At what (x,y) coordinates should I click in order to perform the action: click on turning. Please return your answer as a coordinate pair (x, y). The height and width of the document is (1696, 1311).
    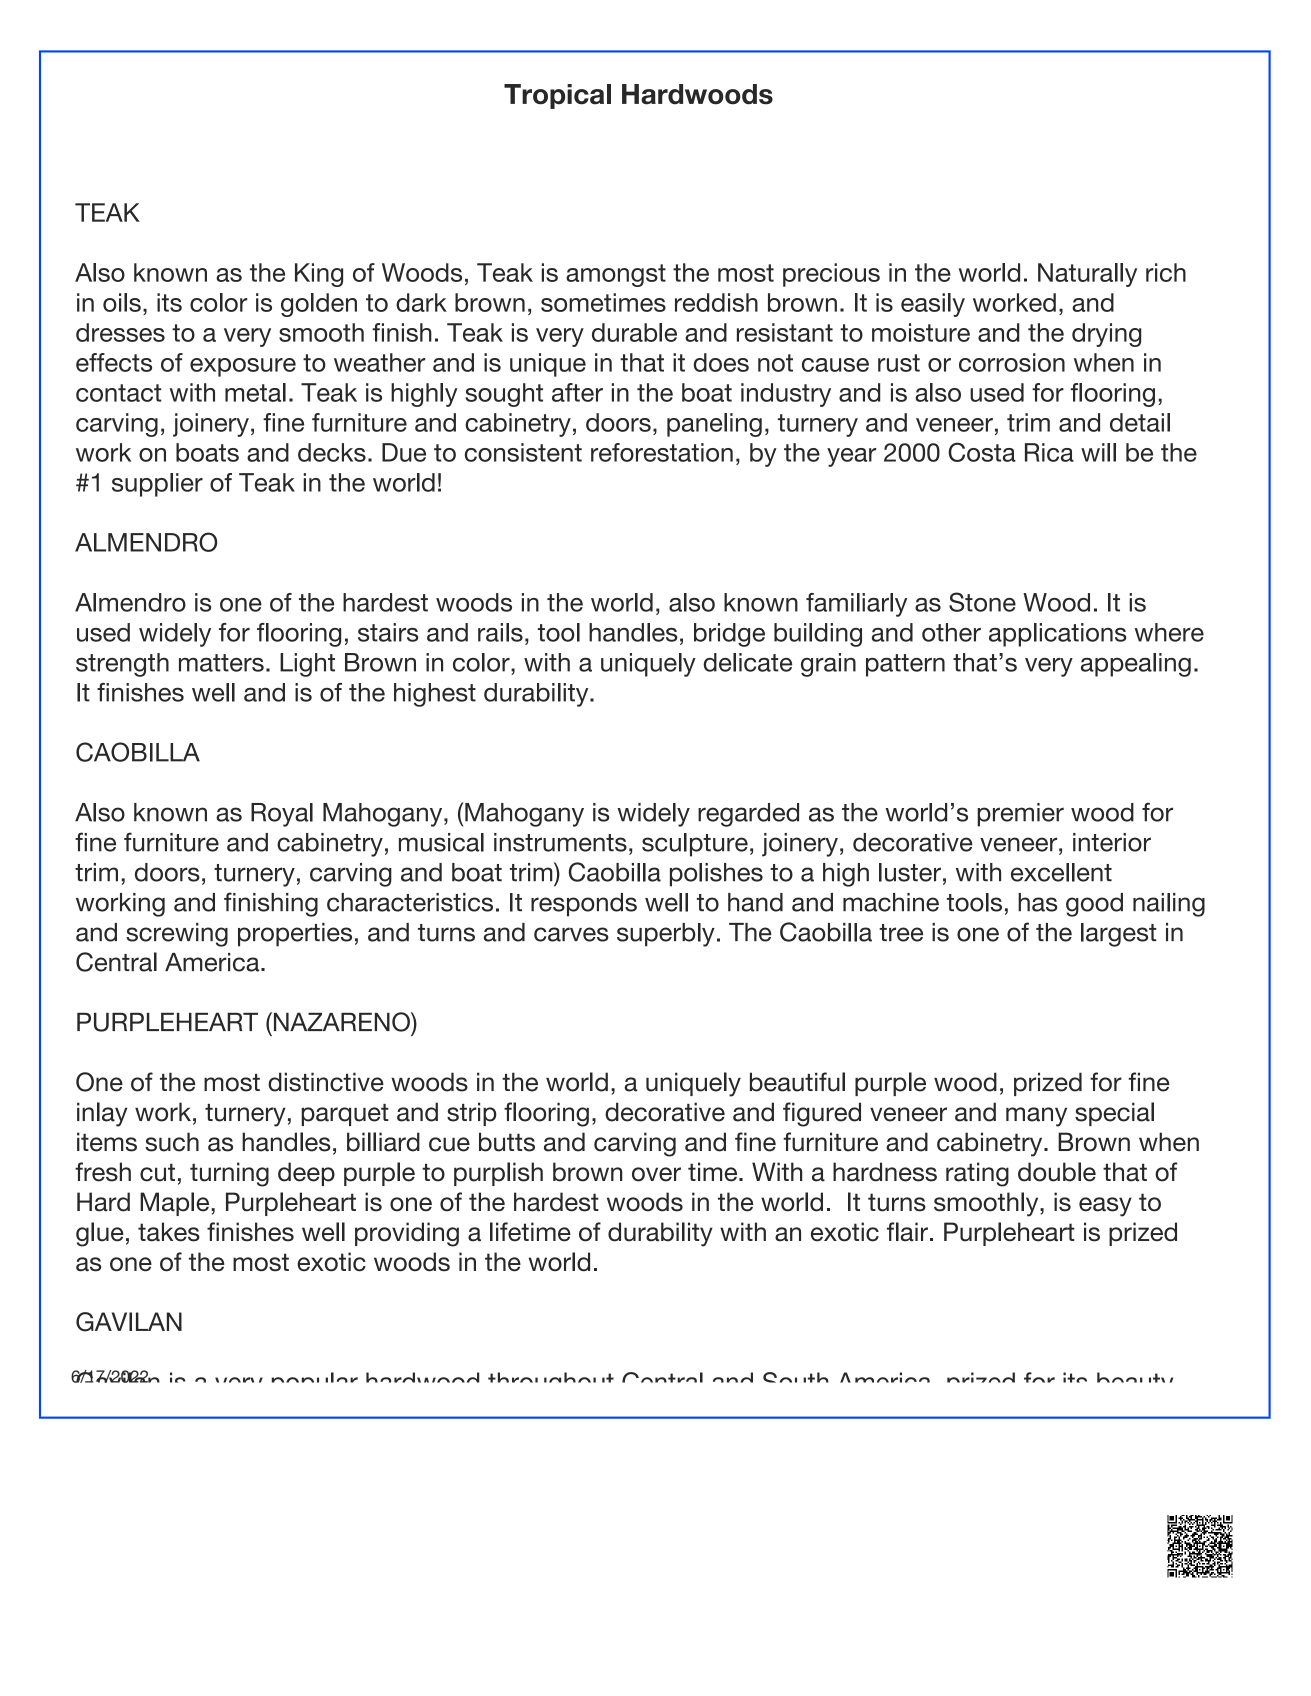
    Looking at the image, I should click on (229, 1174).
